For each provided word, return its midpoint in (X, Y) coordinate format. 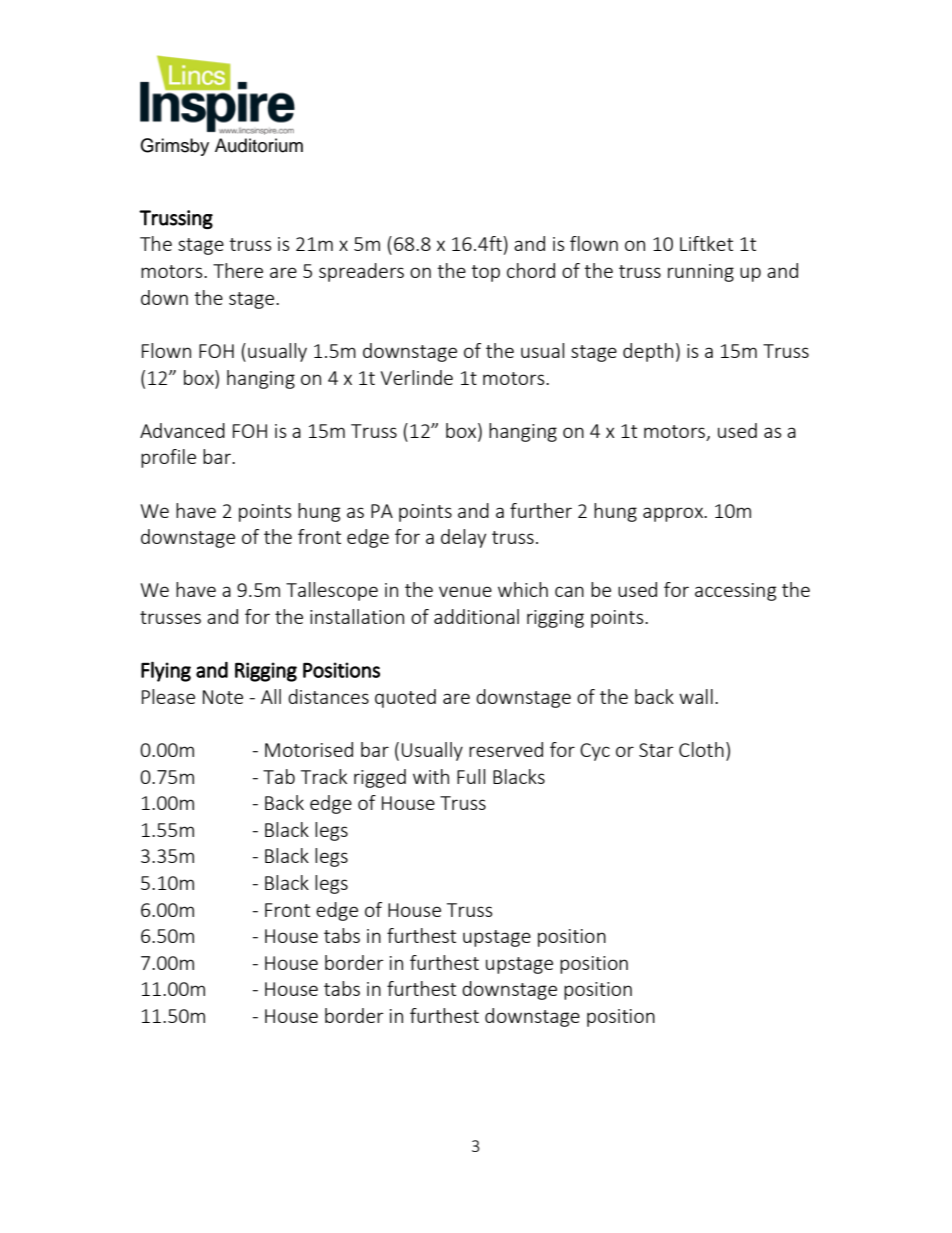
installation (357, 616)
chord (531, 270)
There (238, 270)
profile (168, 458)
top (485, 273)
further (541, 510)
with (431, 776)
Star (656, 750)
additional (476, 616)
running (701, 273)
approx (674, 514)
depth (648, 352)
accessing (735, 592)
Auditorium (259, 145)
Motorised (309, 749)
